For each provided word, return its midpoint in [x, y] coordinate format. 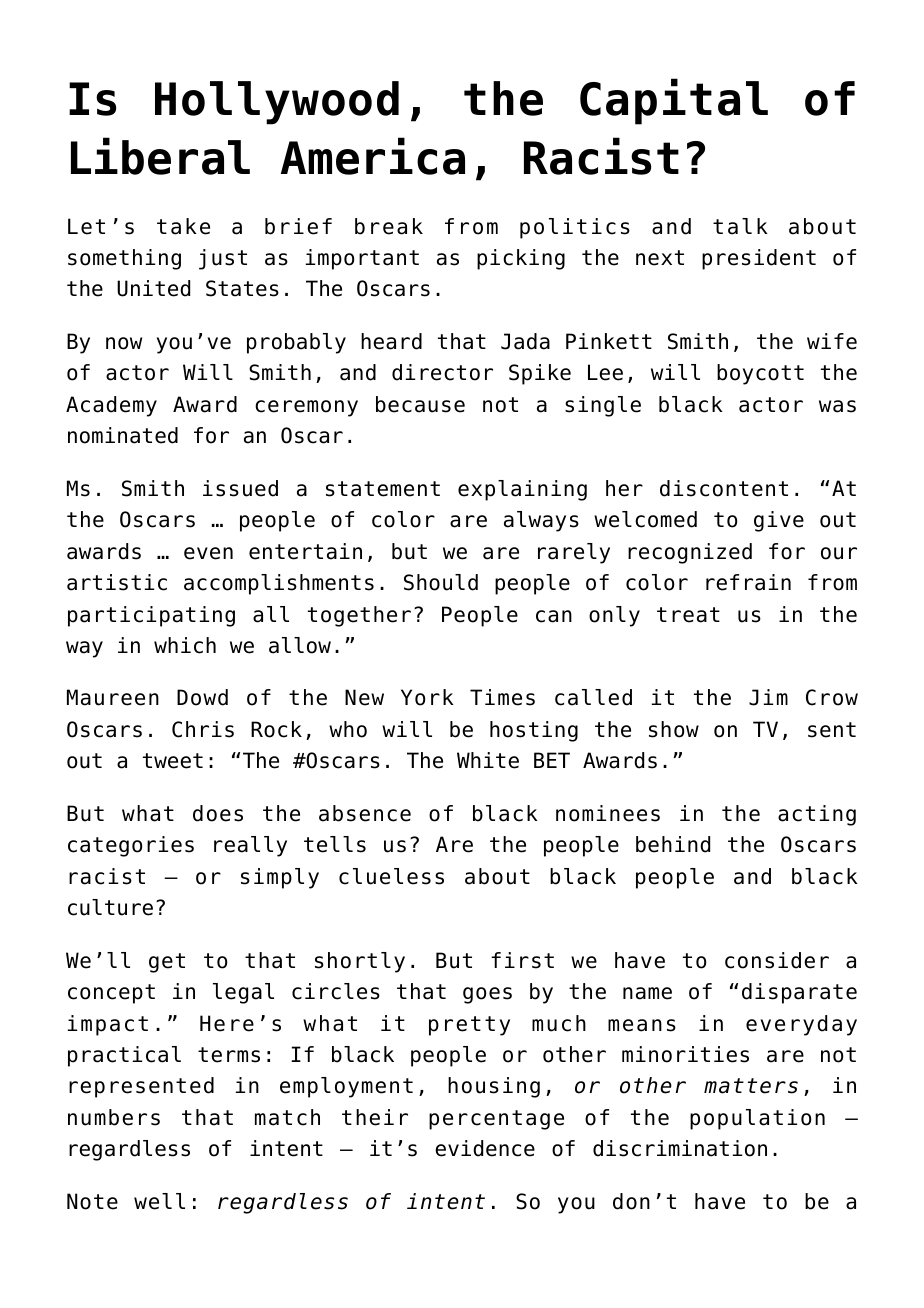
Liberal [160, 156]
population [757, 1119]
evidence [485, 1148]
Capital [674, 101]
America [373, 156]
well [159, 1201]
